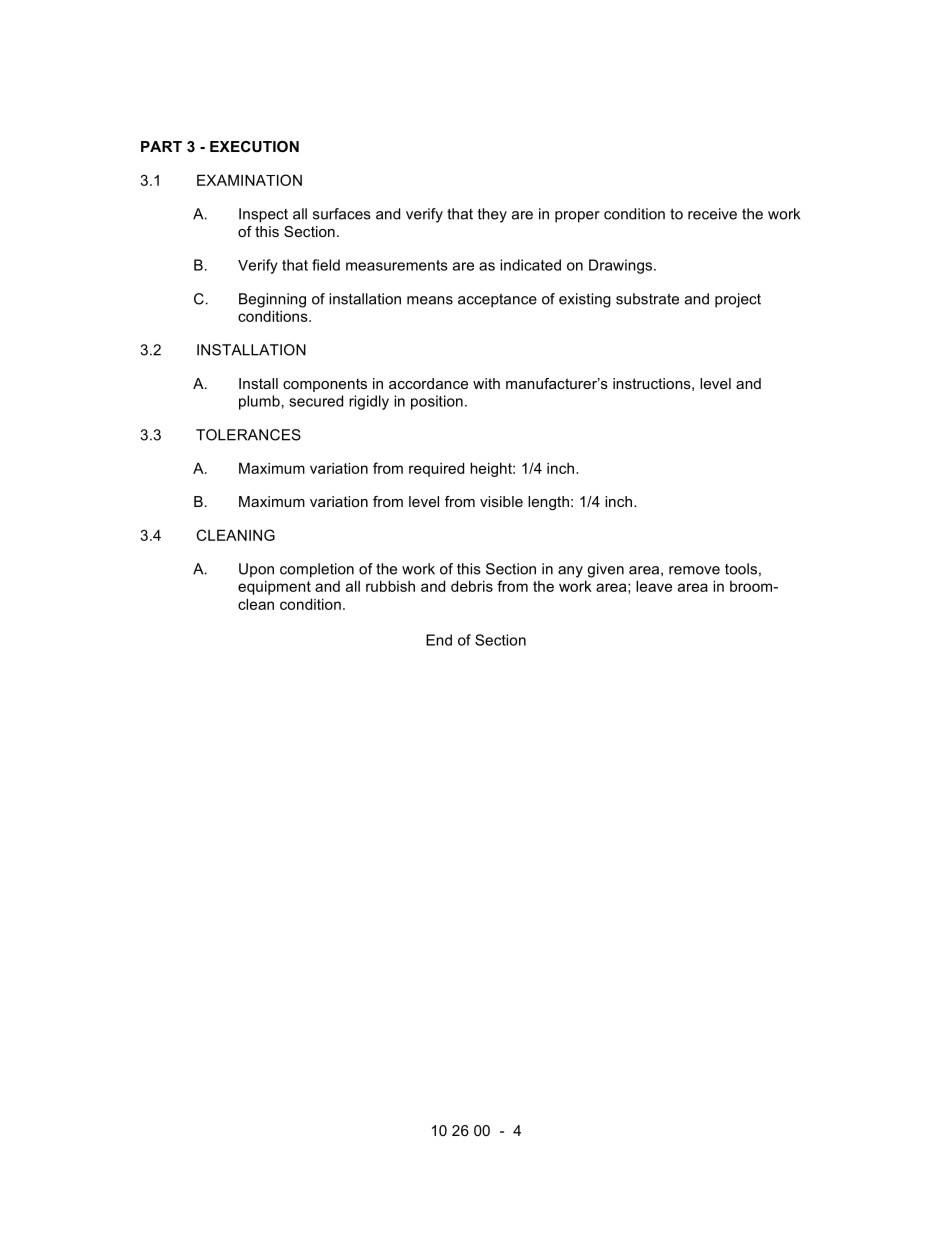 This page has width=952, height=1233. Describe the element at coordinates (439, 640) in the page. I see `End` at that location.
